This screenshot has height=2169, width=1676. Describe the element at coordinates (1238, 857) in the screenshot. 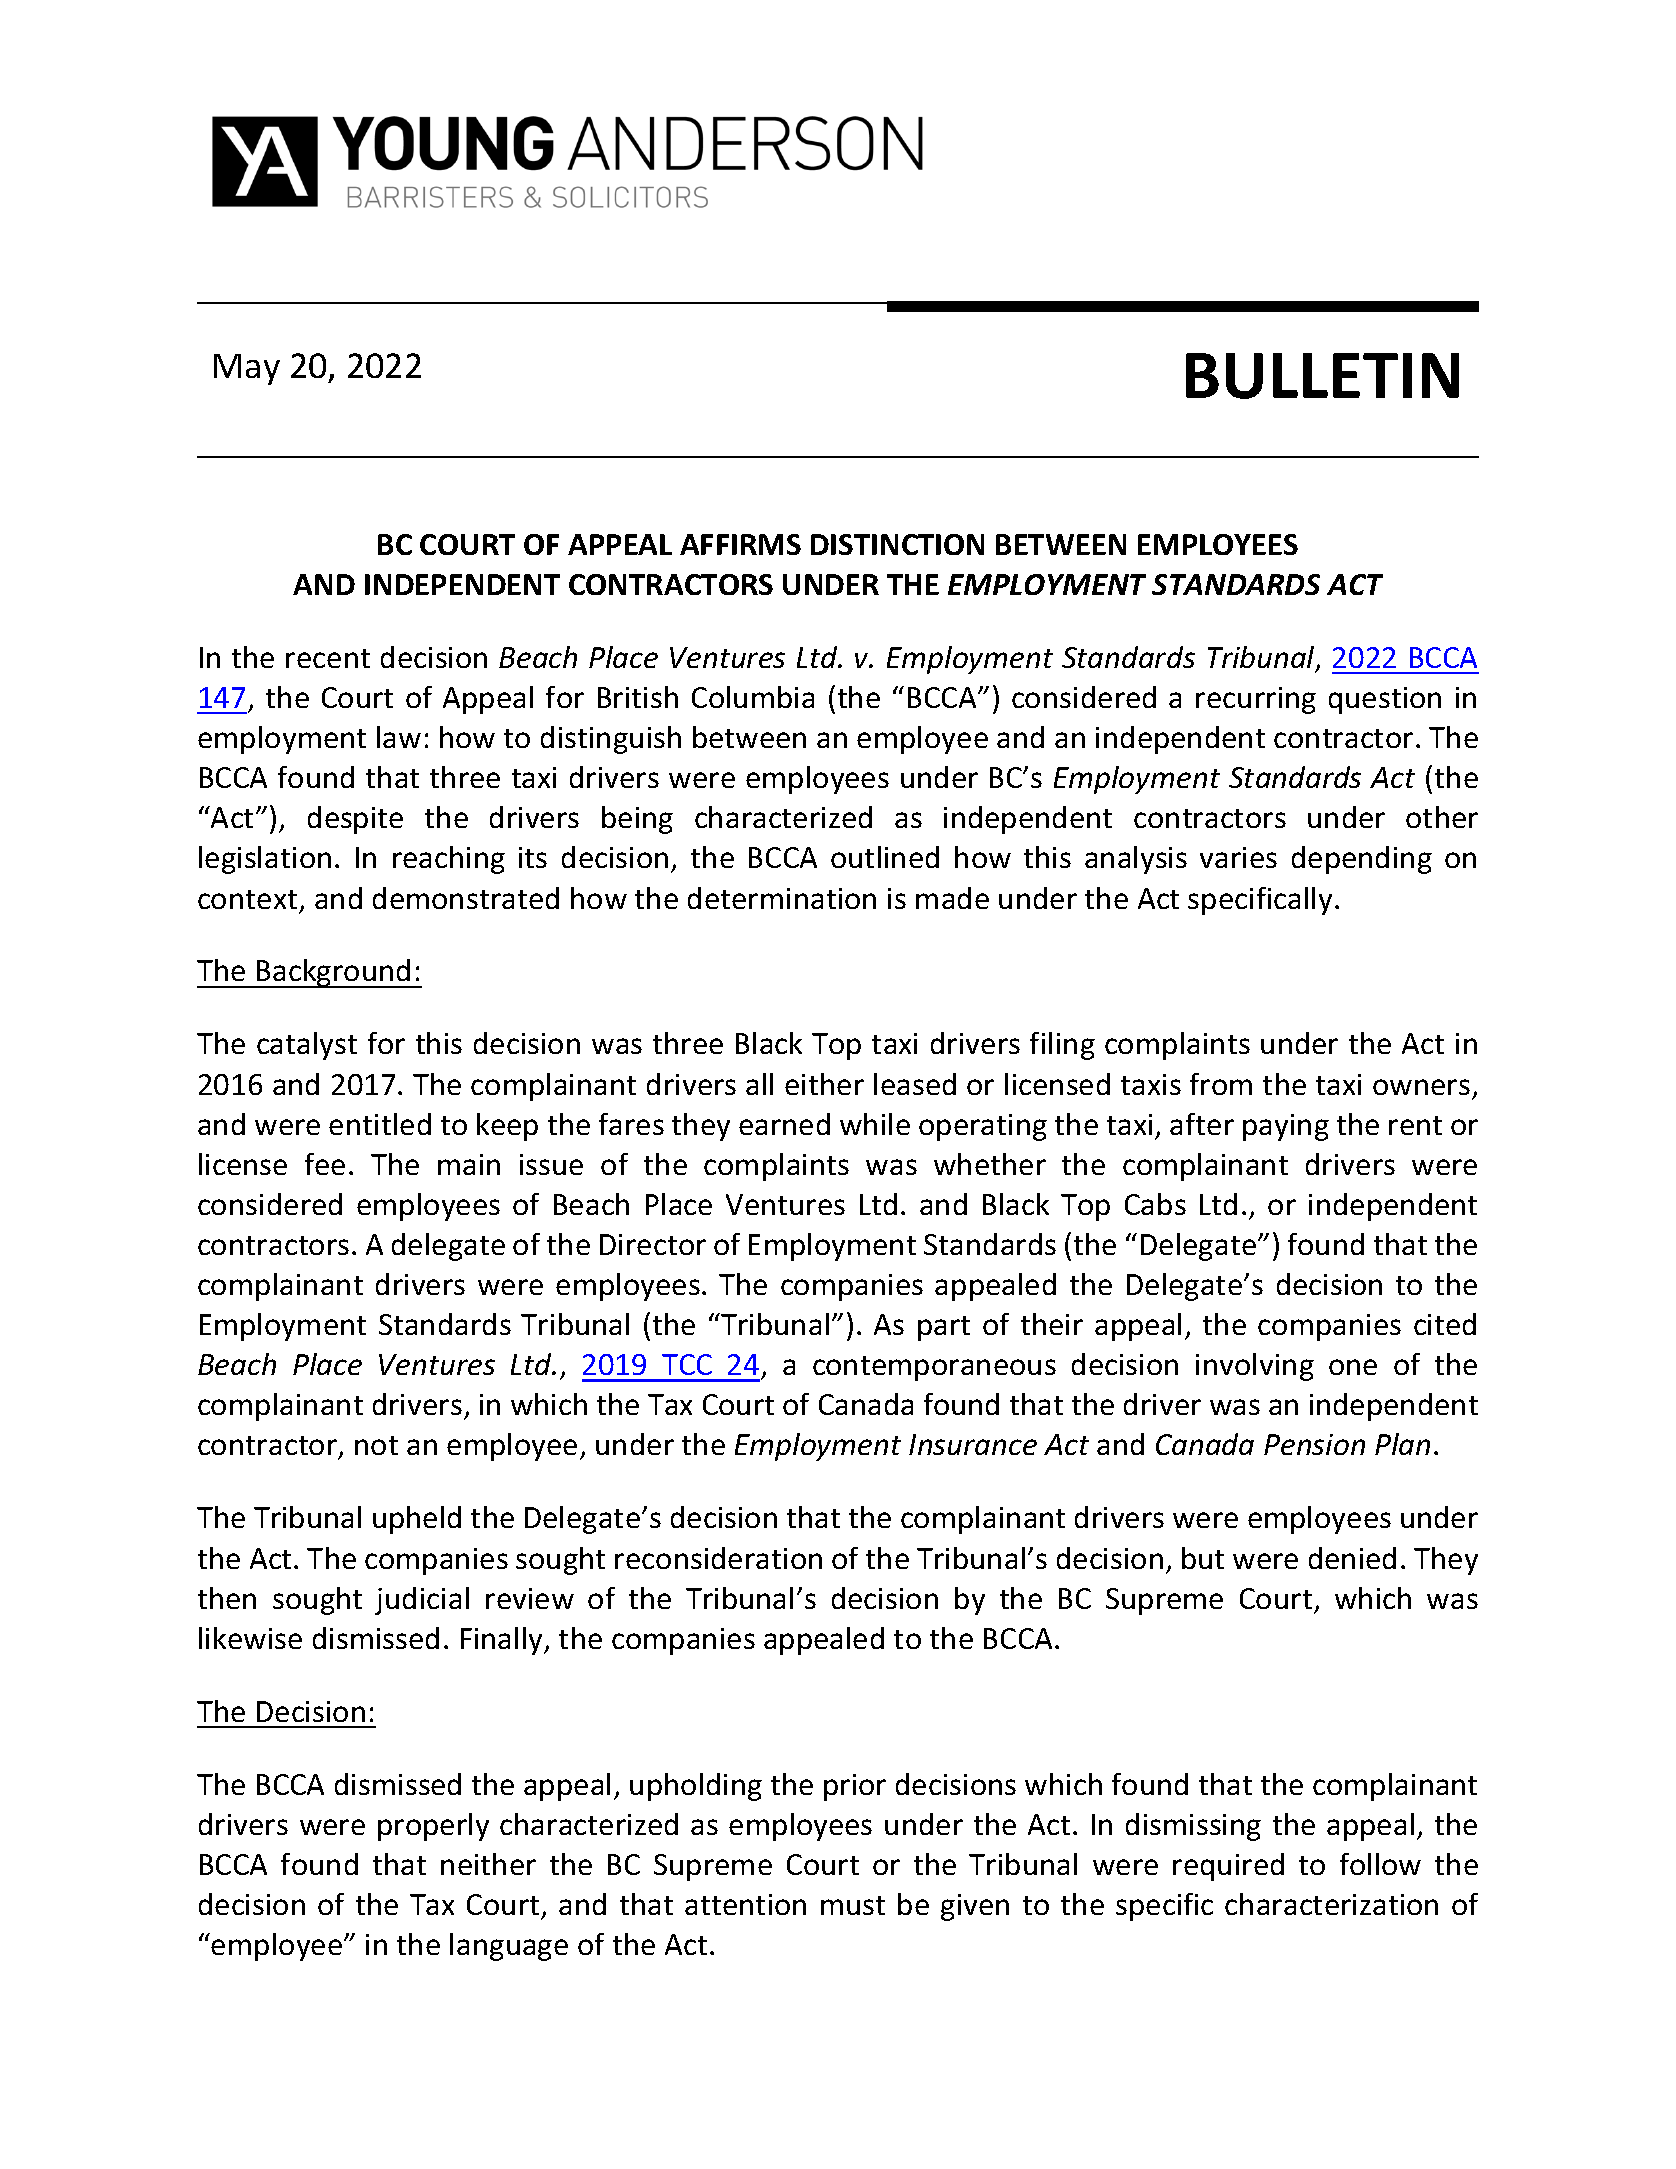

I see `varies` at that location.
